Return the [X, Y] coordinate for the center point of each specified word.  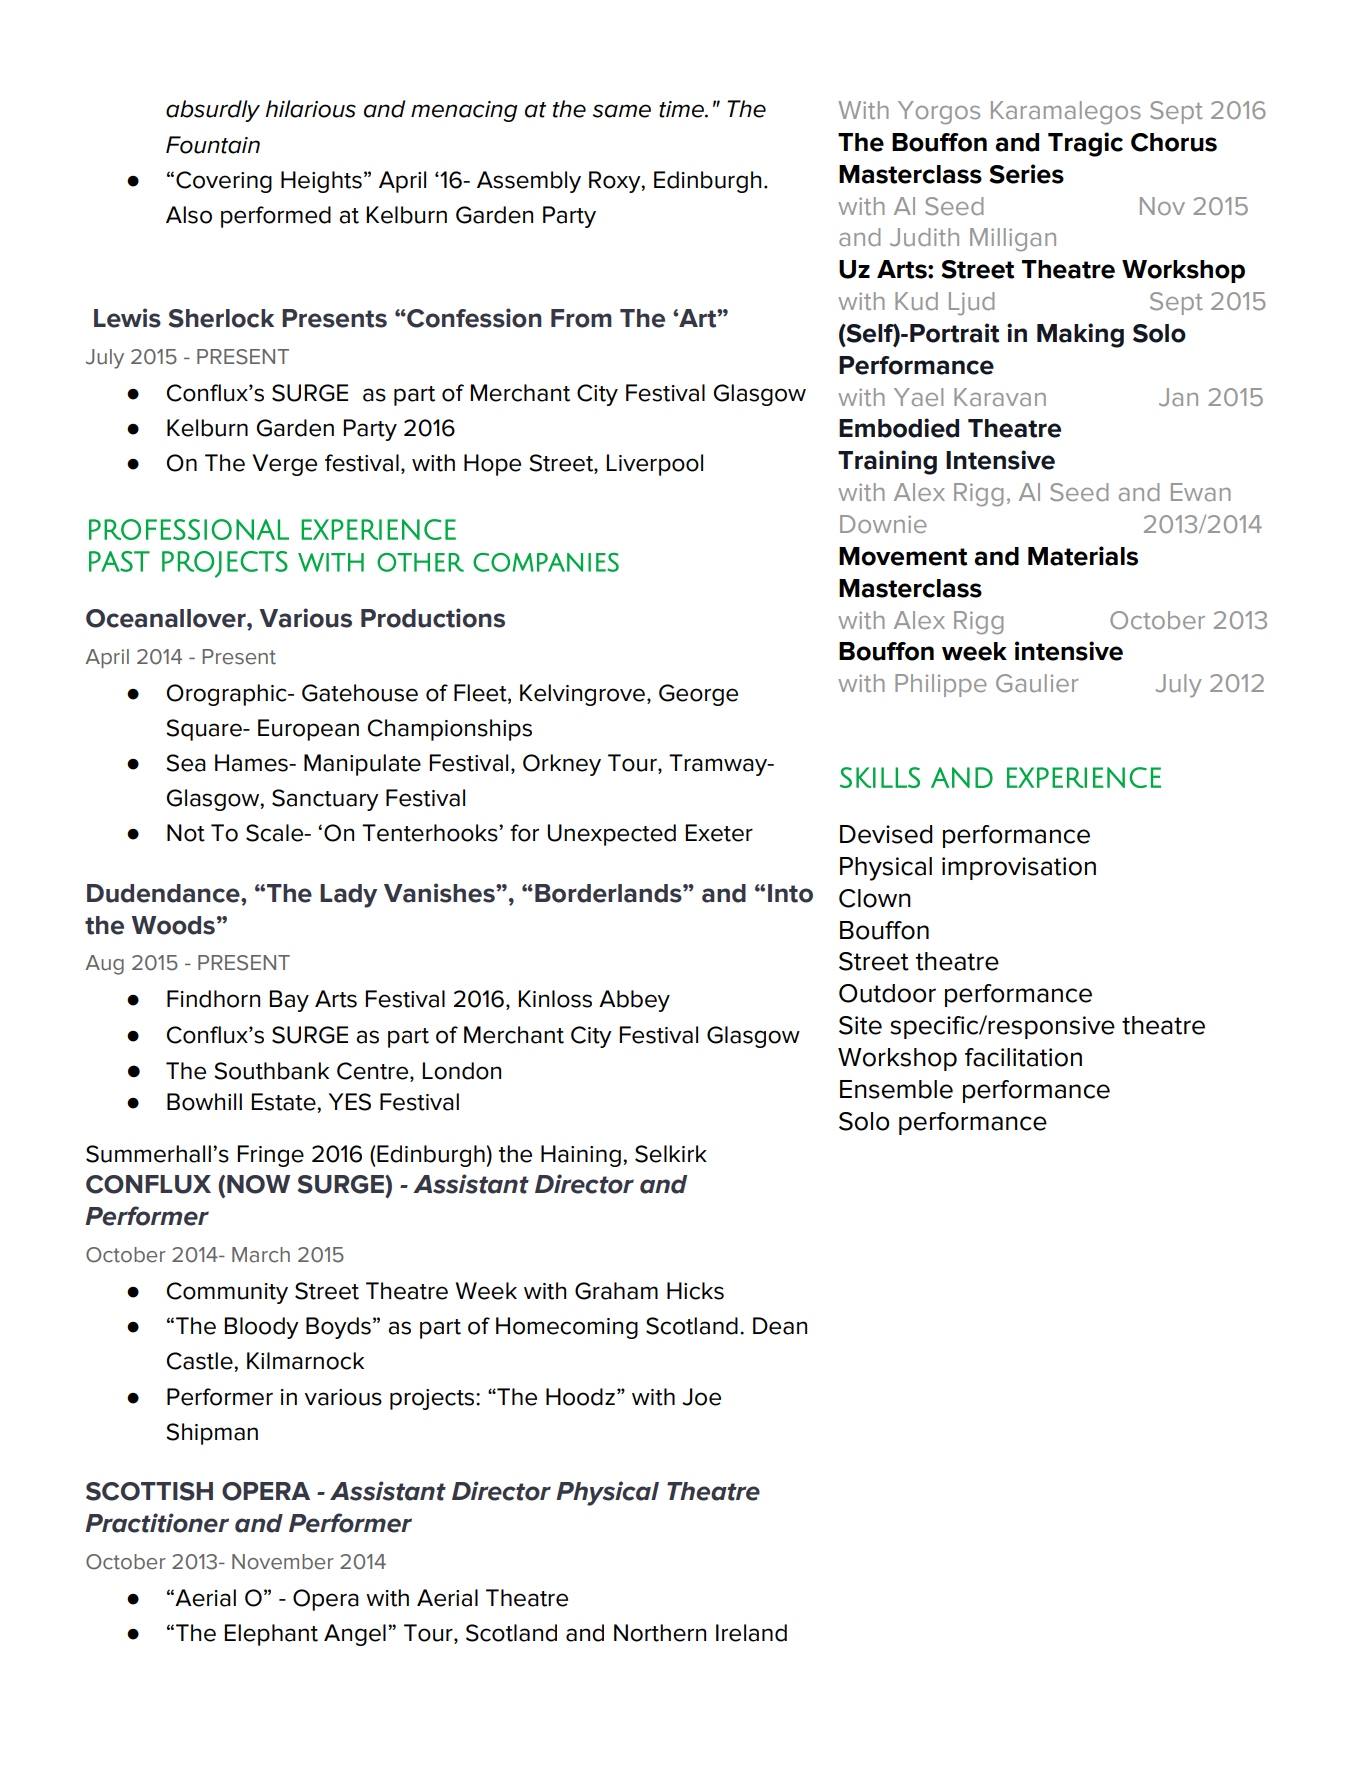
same [622, 111]
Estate [284, 1102]
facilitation [1023, 1057]
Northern [660, 1633]
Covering [224, 182]
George [698, 695]
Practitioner [157, 1523]
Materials [1083, 556]
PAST [119, 561]
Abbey [634, 1001]
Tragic [1085, 144]
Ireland [751, 1633]
